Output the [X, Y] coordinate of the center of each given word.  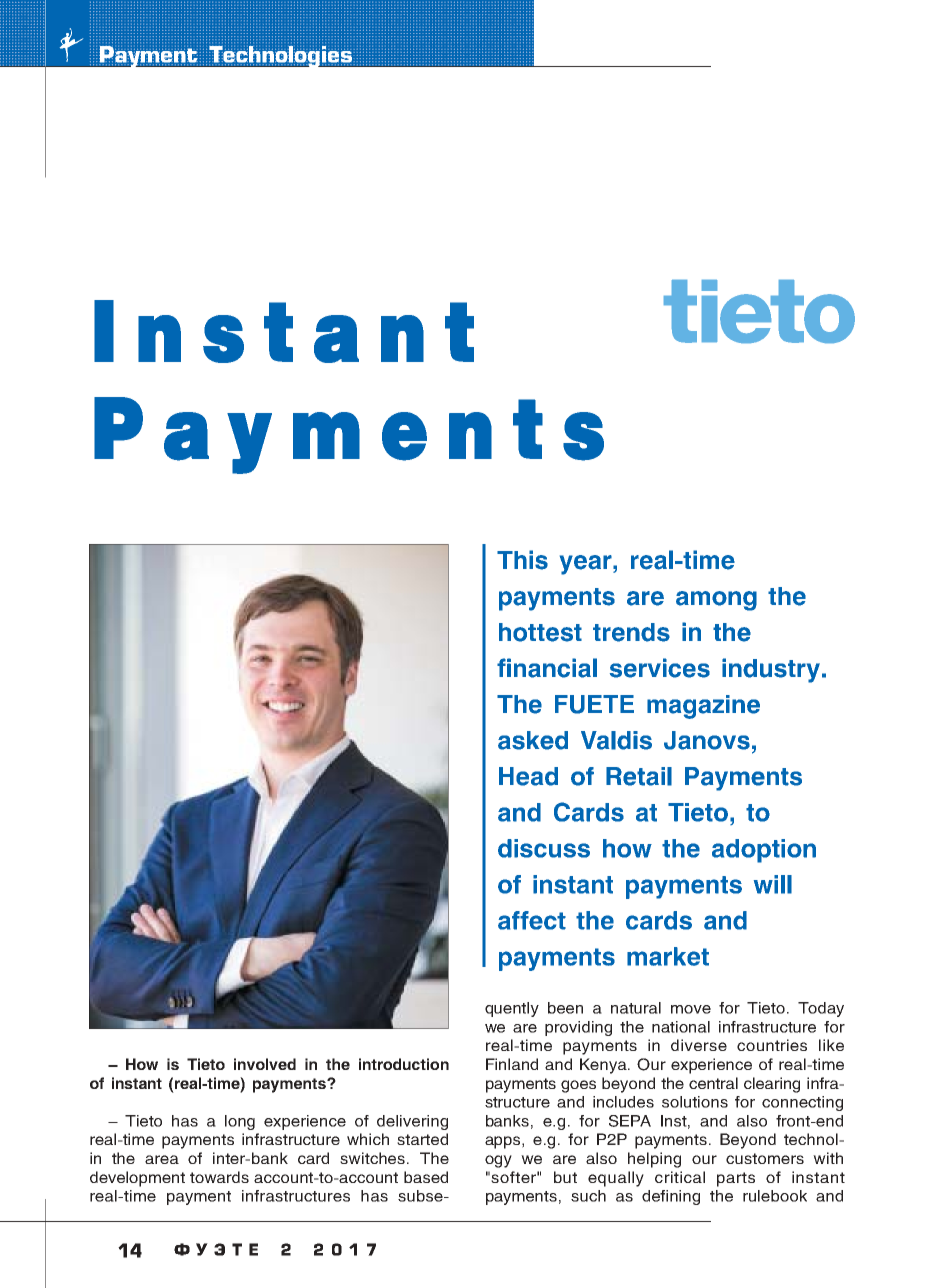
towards [219, 1177]
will [773, 884]
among [716, 601]
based [426, 1177]
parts [736, 1179]
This [522, 560]
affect [532, 920]
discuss [544, 848]
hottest [540, 632]
